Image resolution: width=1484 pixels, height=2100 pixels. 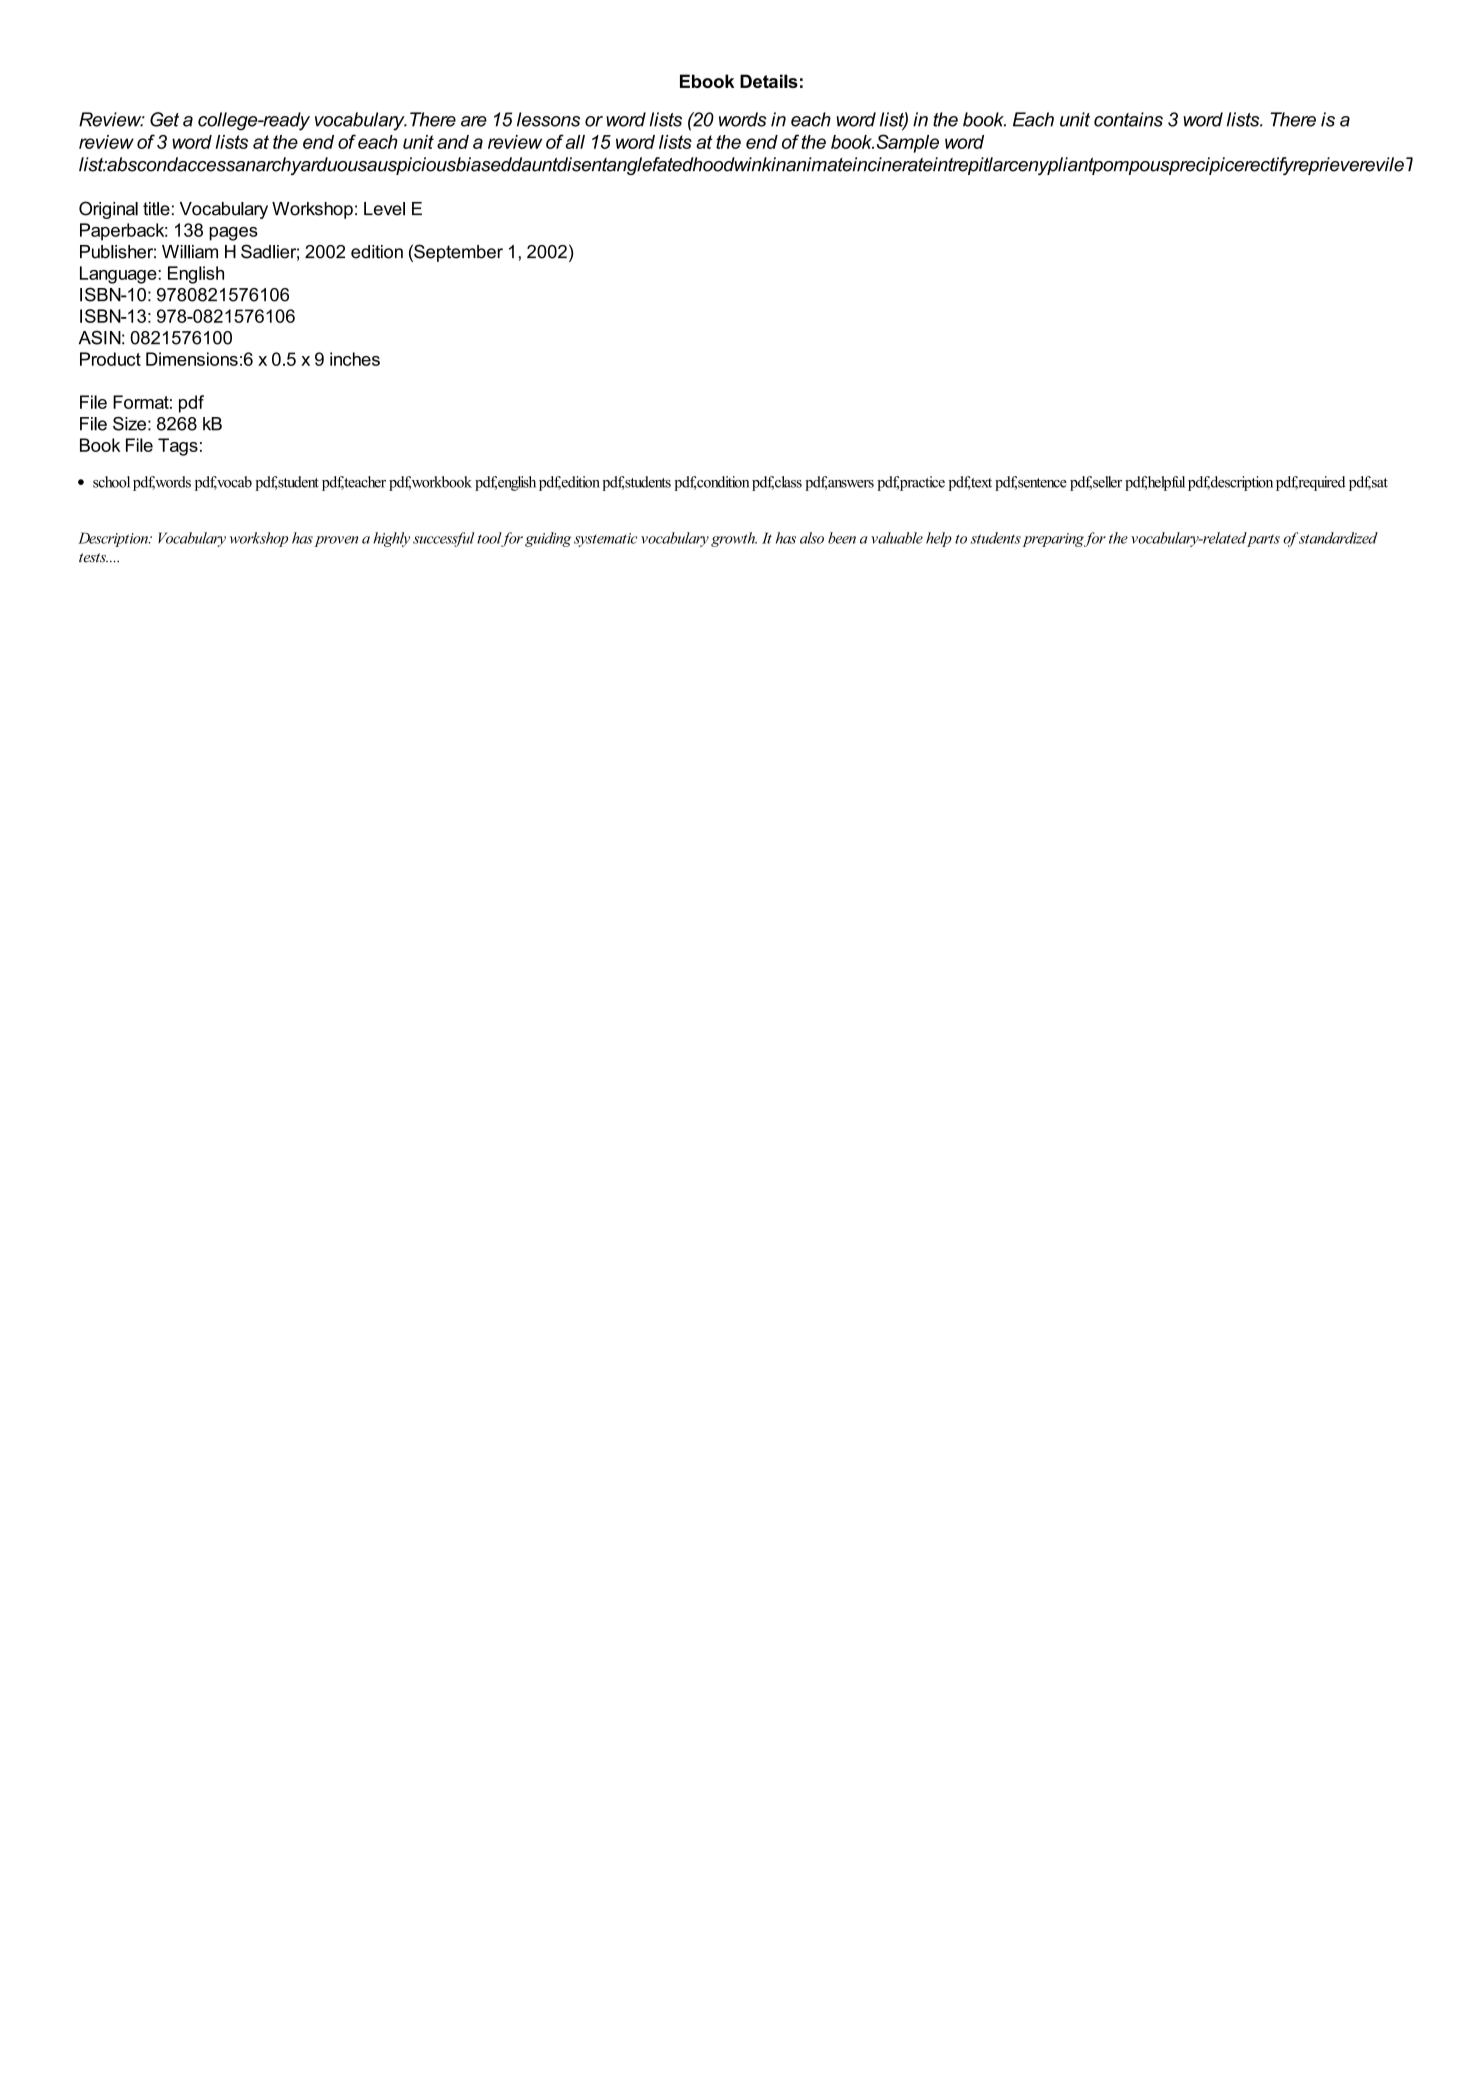 What do you see at coordinates (812, 538) in the screenshot?
I see `also` at bounding box center [812, 538].
